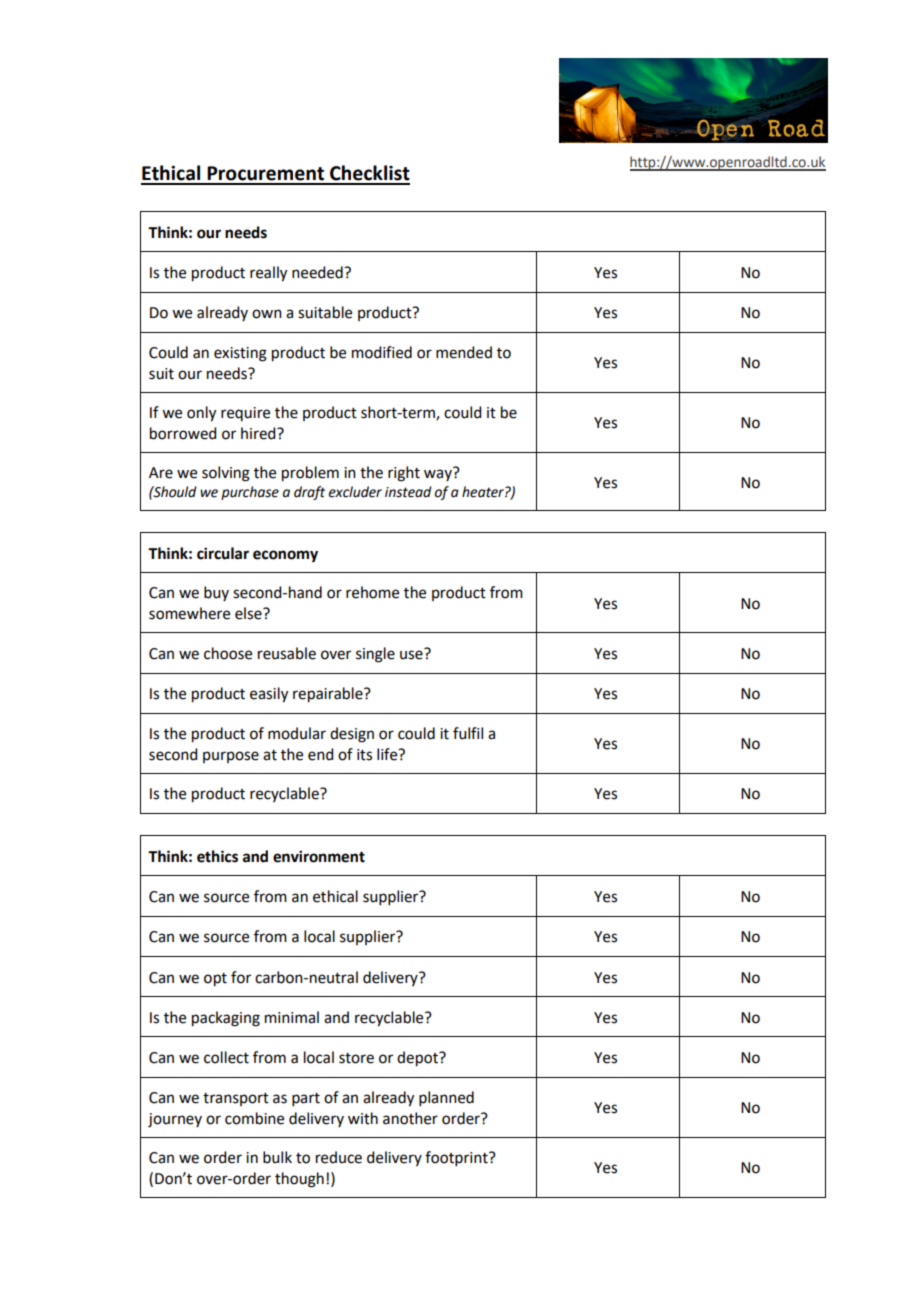 The width and height of the page is (924, 1308). What do you see at coordinates (388, 754) in the page?
I see `life` at bounding box center [388, 754].
